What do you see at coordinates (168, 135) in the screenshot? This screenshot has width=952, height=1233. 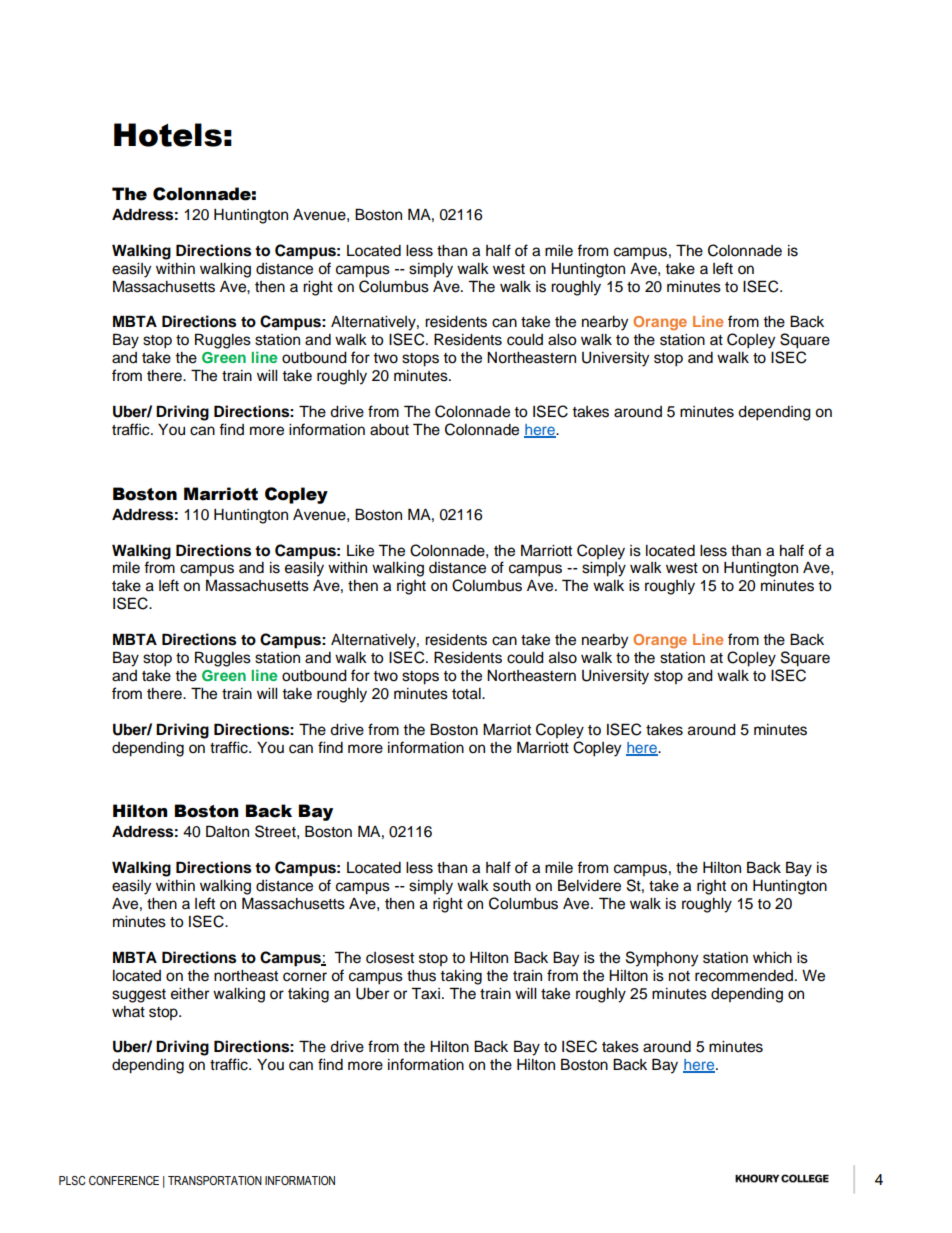 I see `Hotels` at bounding box center [168, 135].
